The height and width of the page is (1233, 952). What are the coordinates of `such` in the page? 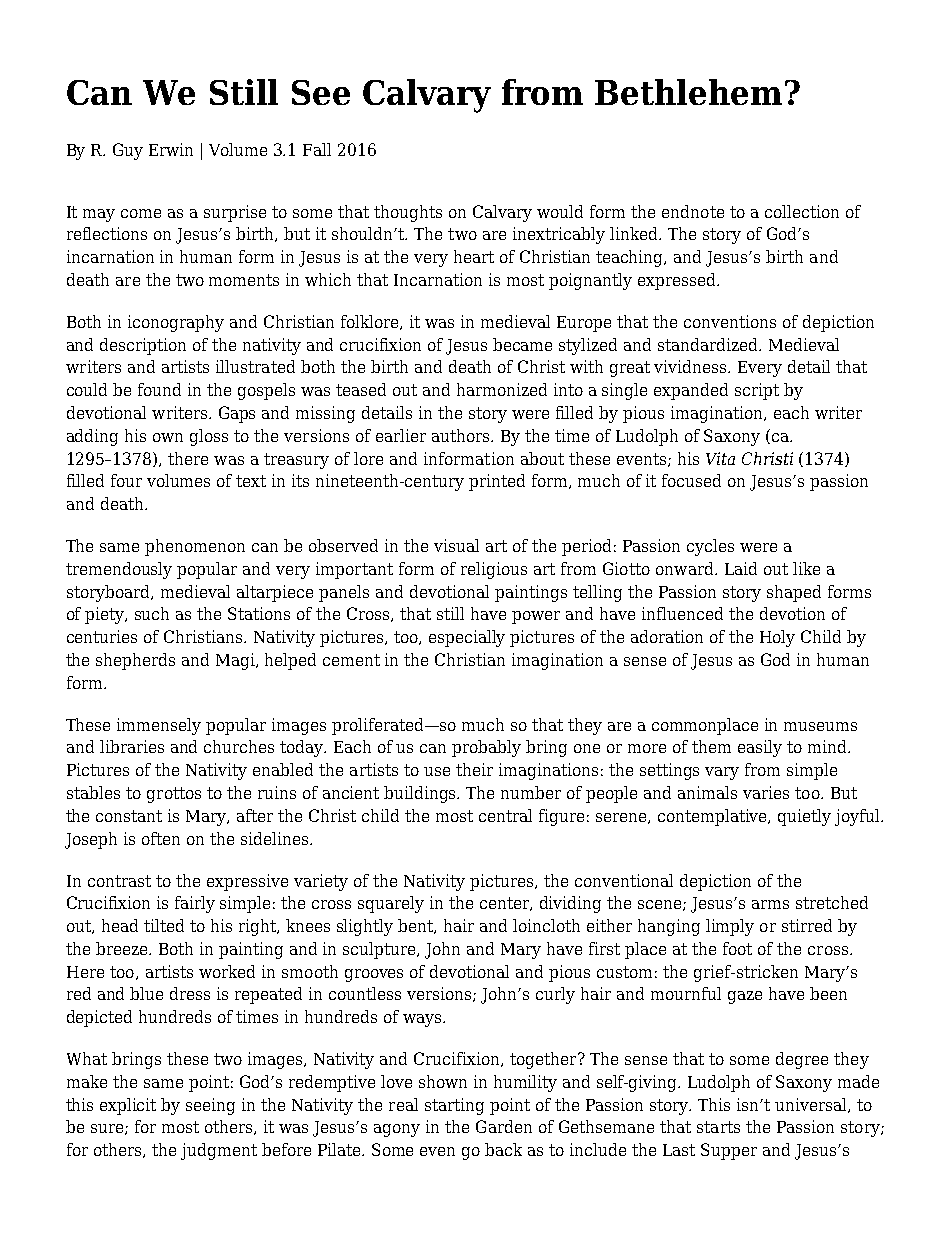 It's located at (152, 613).
